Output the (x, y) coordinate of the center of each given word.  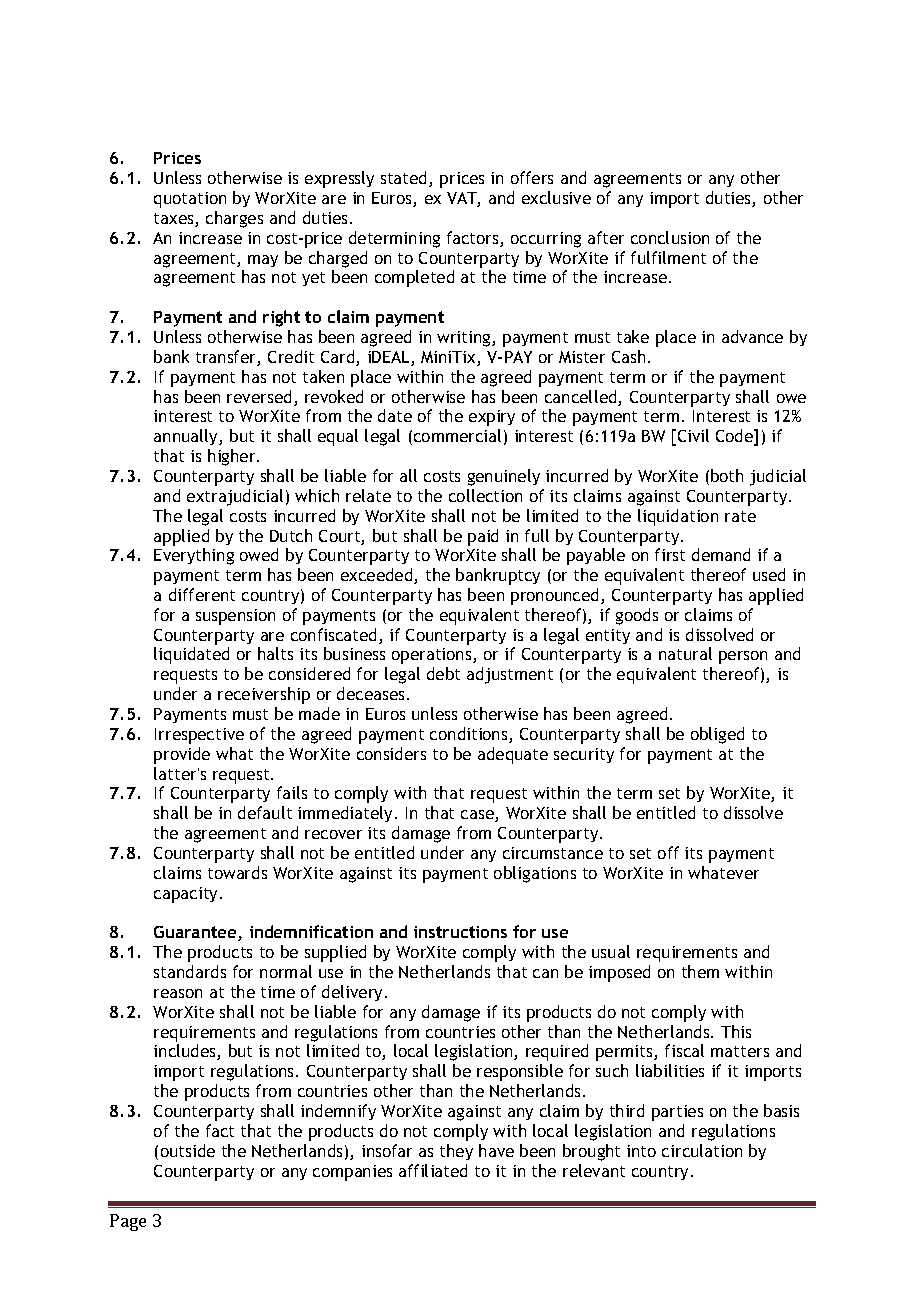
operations (433, 656)
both (727, 475)
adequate (513, 755)
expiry (492, 418)
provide (182, 755)
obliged (717, 735)
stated (405, 179)
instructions (460, 932)
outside (188, 1150)
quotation (190, 200)
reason (178, 993)
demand (721, 554)
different (202, 594)
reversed (259, 396)
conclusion (670, 237)
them (700, 971)
